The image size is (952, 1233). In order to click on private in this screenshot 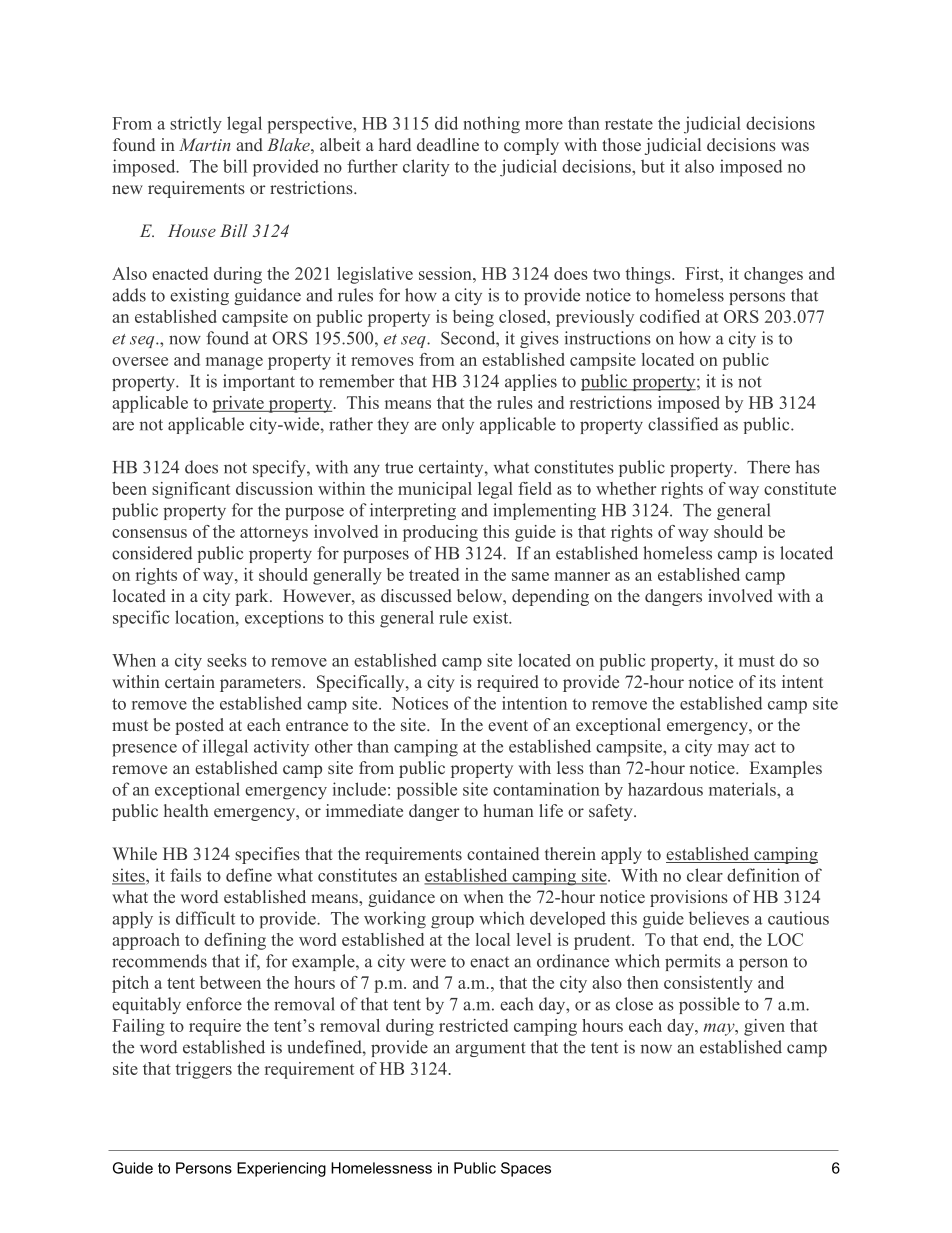, I will do `click(239, 404)`.
